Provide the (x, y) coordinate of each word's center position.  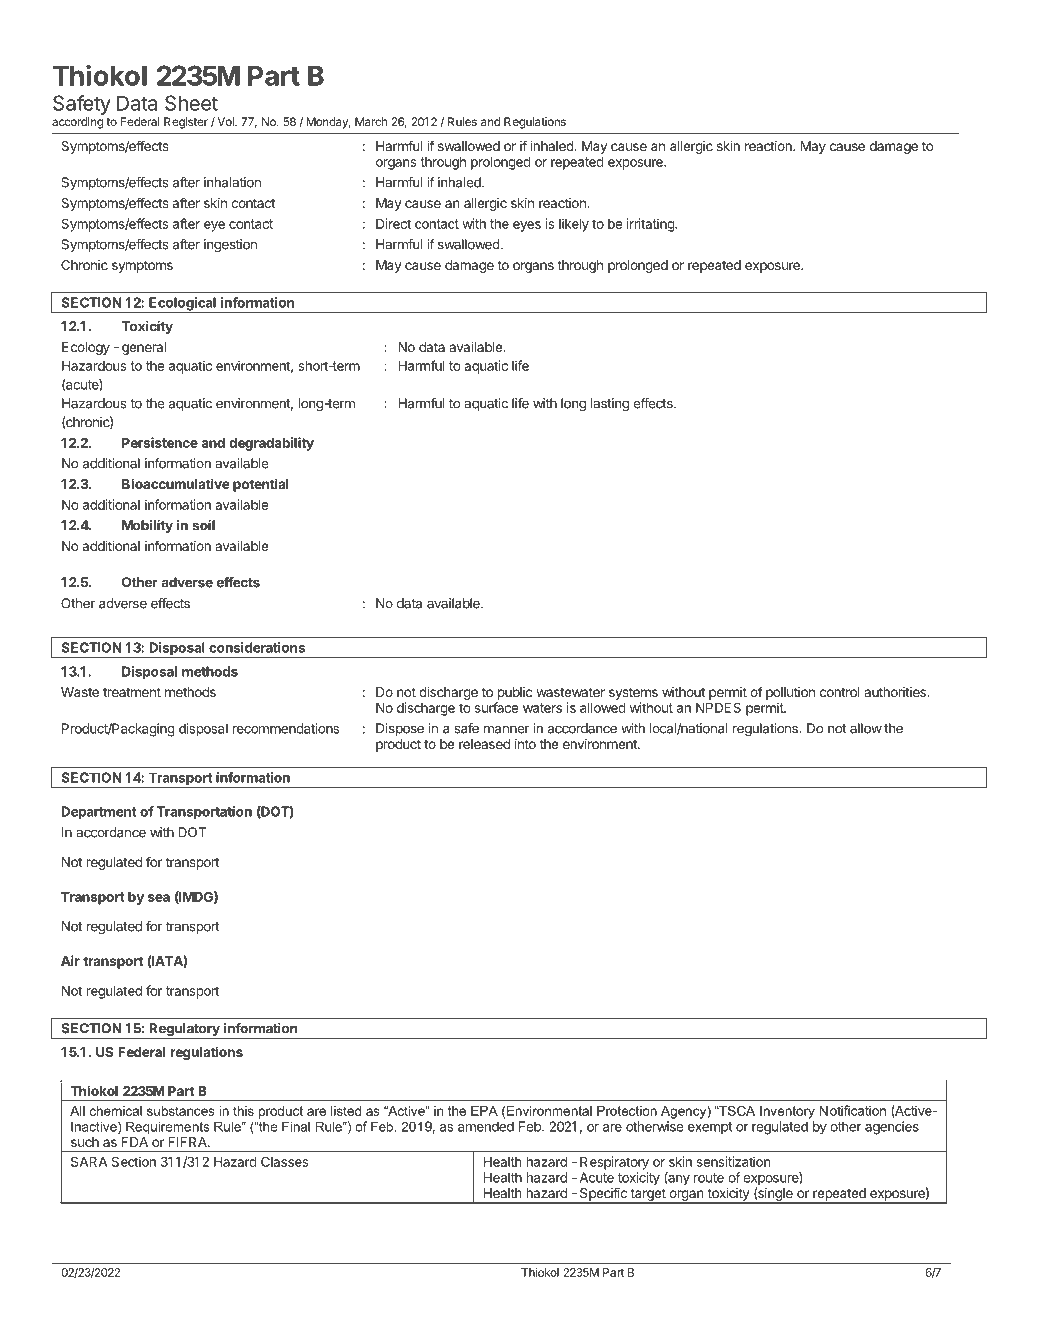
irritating (651, 225)
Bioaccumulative (176, 483)
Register (186, 123)
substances (181, 1111)
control (840, 692)
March (371, 121)
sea (159, 898)
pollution (790, 693)
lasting (610, 404)
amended (486, 1126)
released (484, 744)
